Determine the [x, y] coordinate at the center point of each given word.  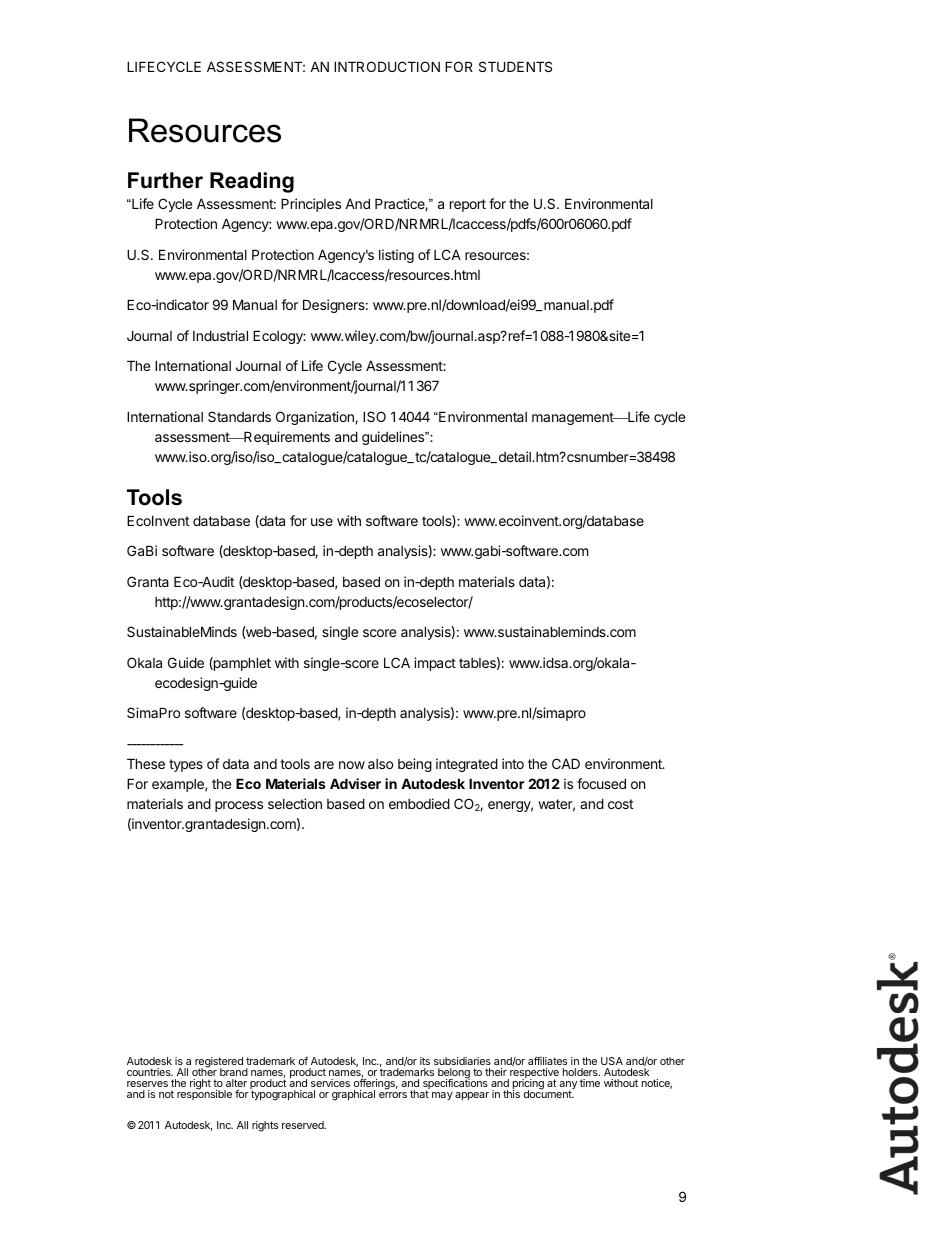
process [239, 806]
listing [396, 256]
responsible [204, 1094]
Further [165, 180]
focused [601, 783]
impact [435, 664]
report [468, 205]
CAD [566, 763]
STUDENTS [515, 66]
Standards [239, 416]
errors [393, 1095]
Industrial [220, 335]
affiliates [547, 1061]
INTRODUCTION [387, 66]
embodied [419, 803]
